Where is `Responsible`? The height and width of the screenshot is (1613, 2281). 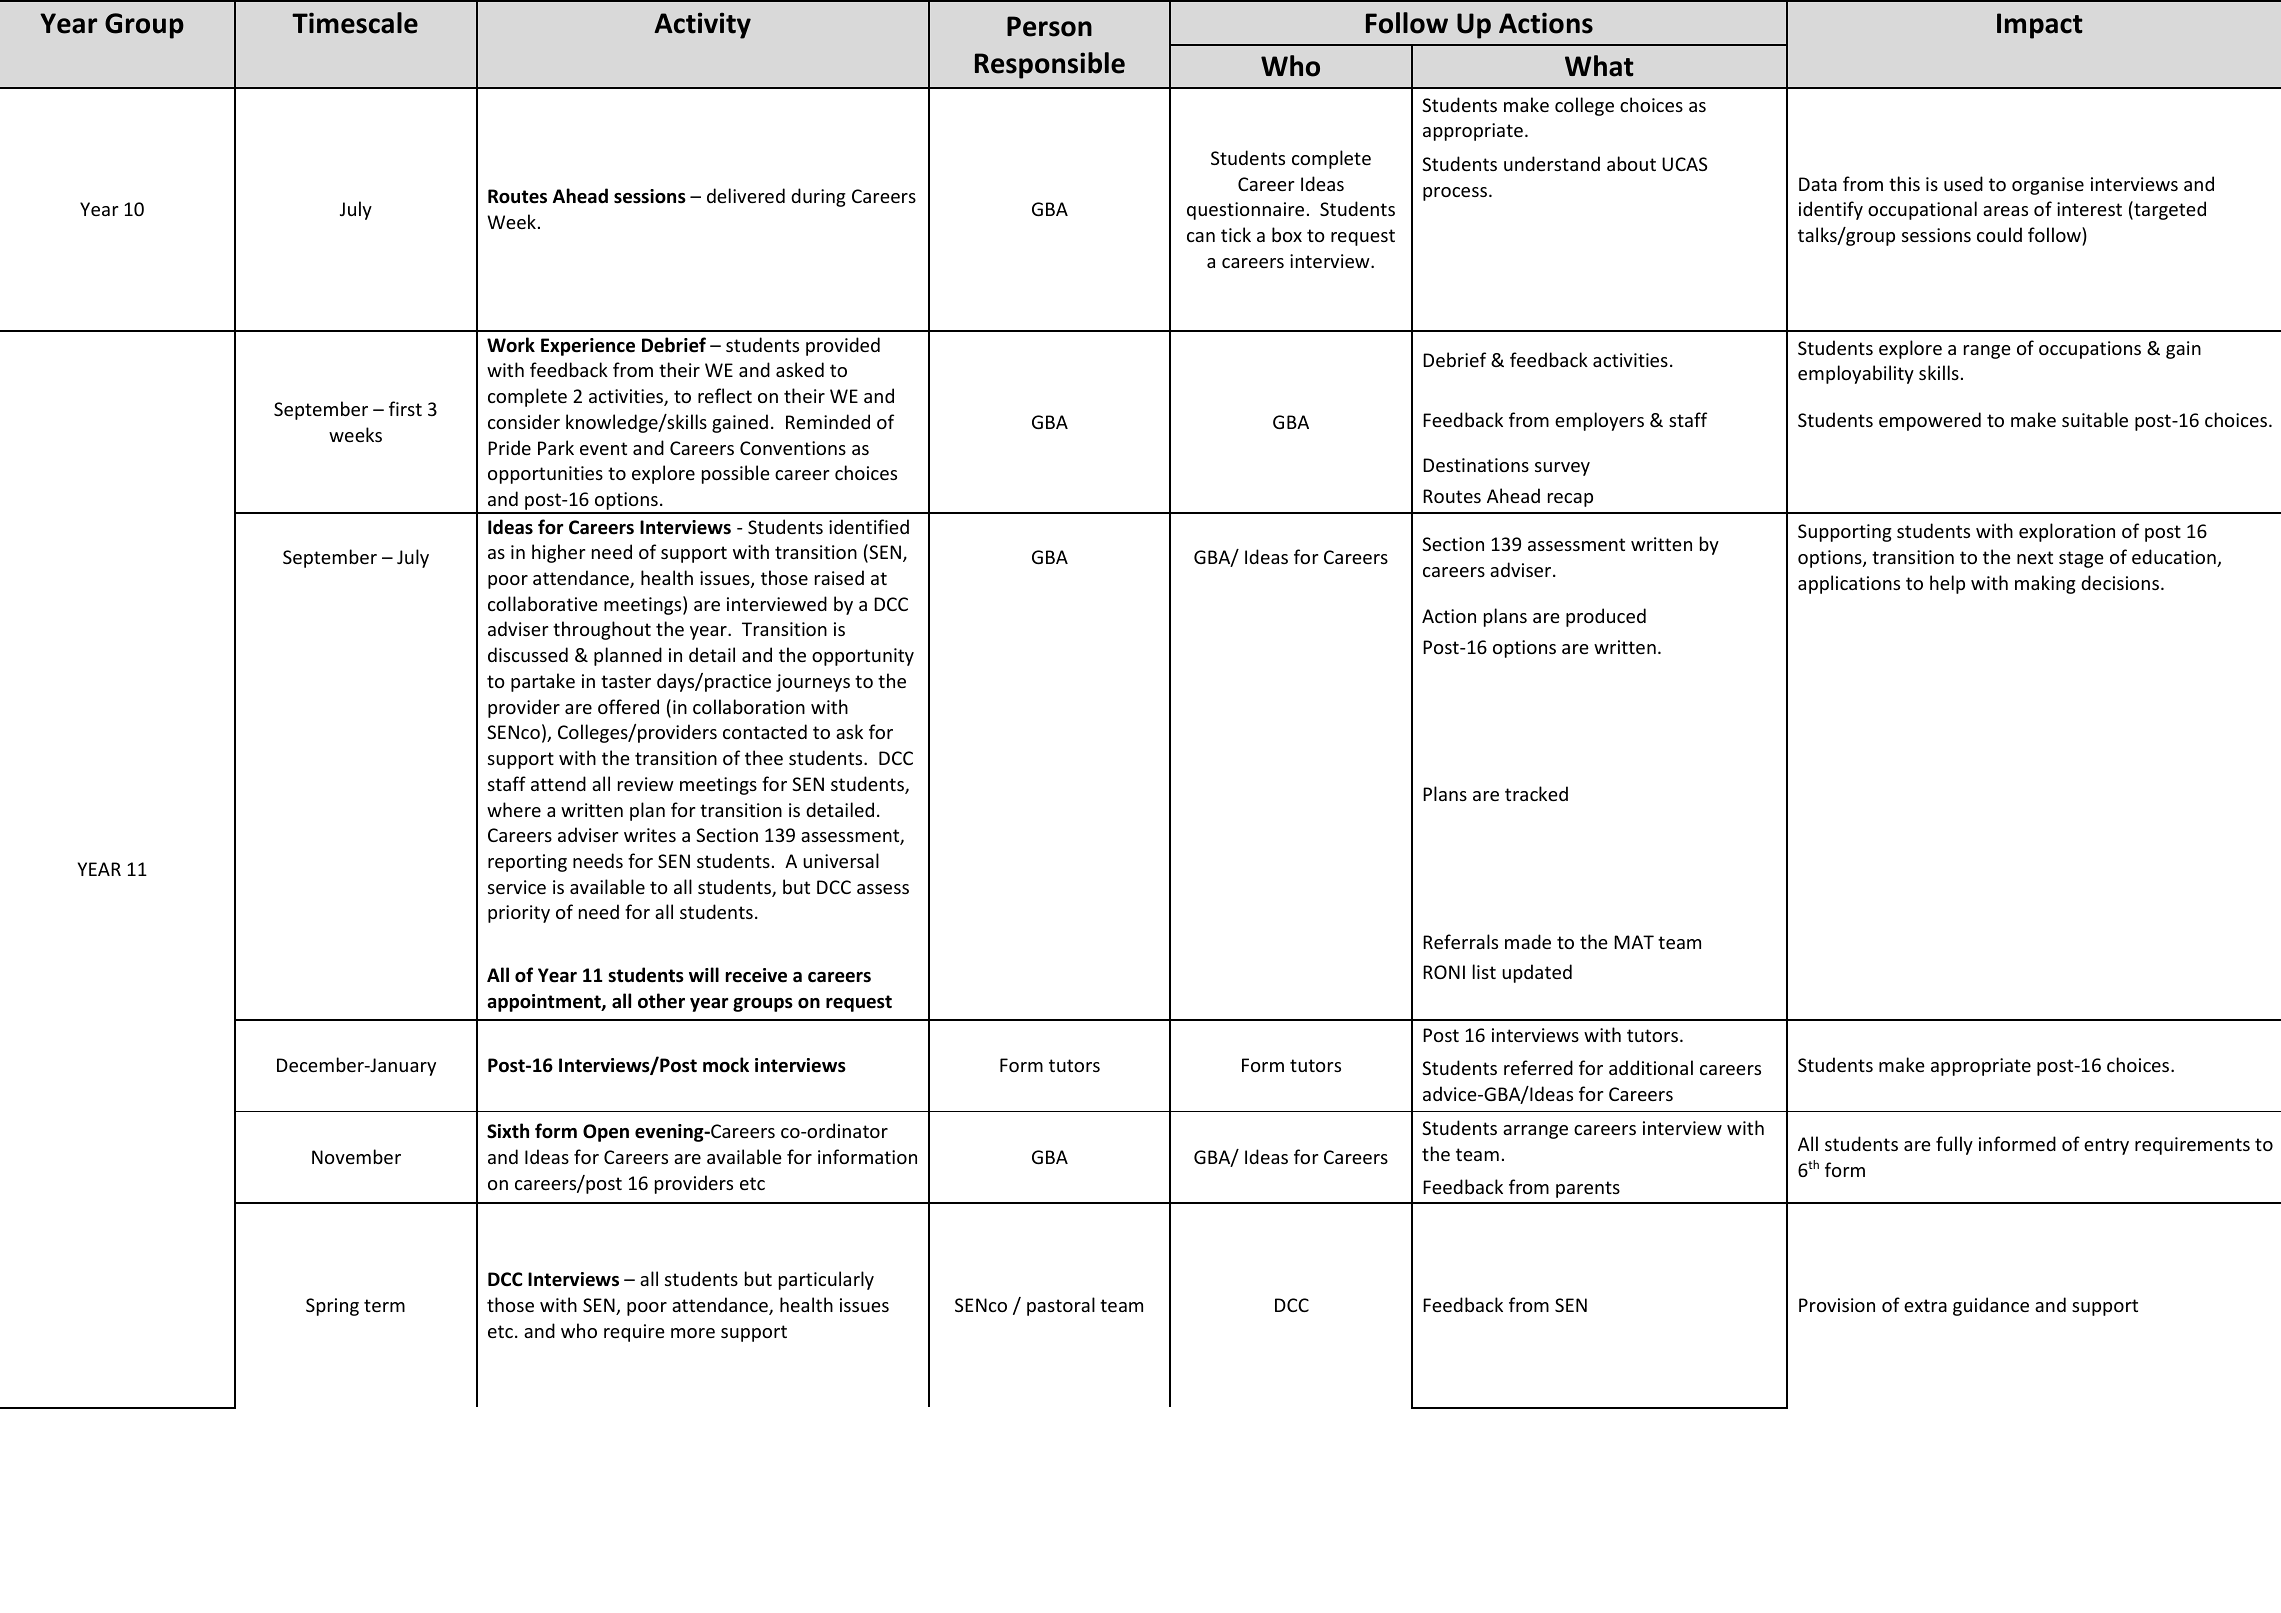
Responsible is located at coordinates (1050, 65).
